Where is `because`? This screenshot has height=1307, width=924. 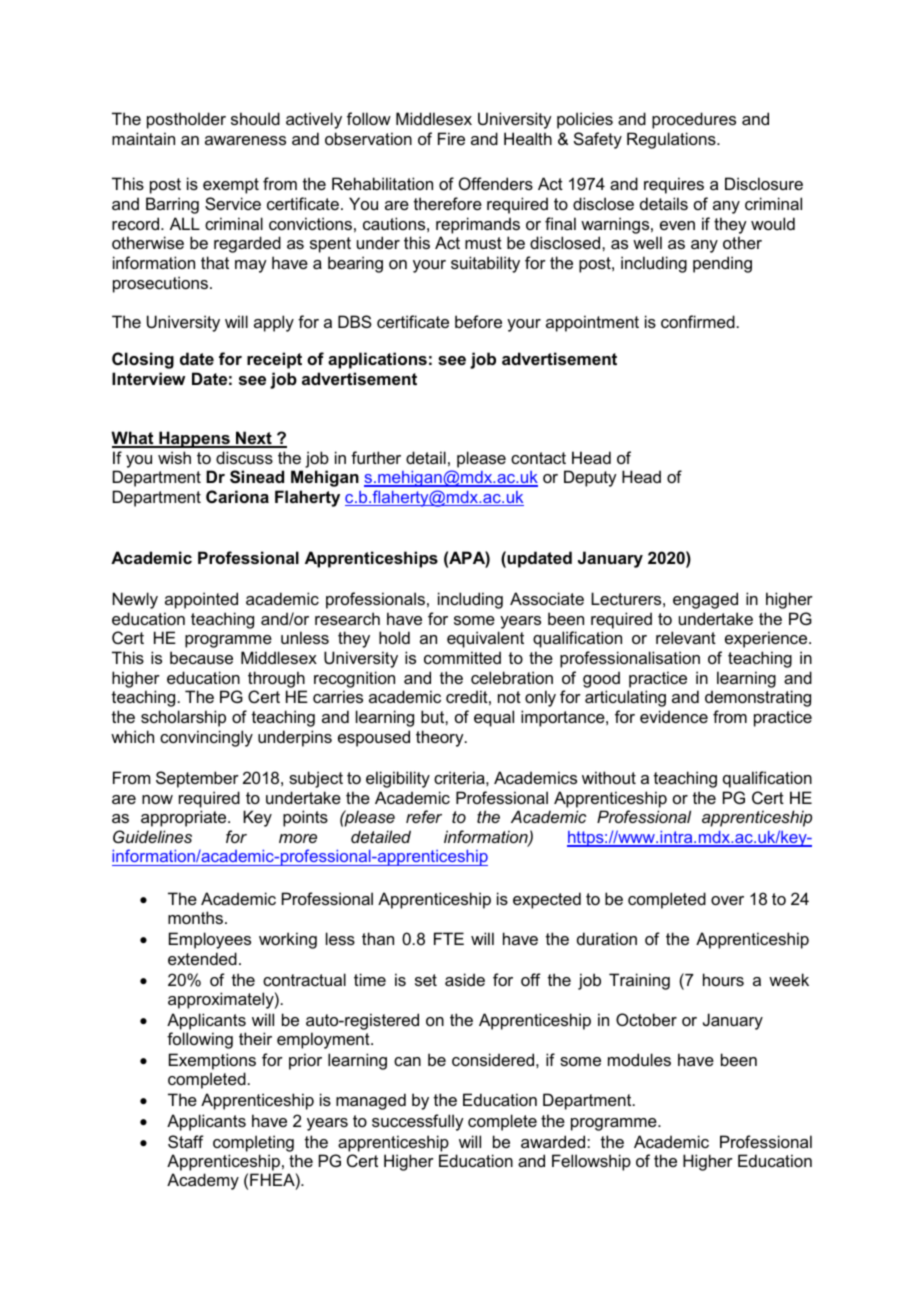
because is located at coordinates (201, 657).
